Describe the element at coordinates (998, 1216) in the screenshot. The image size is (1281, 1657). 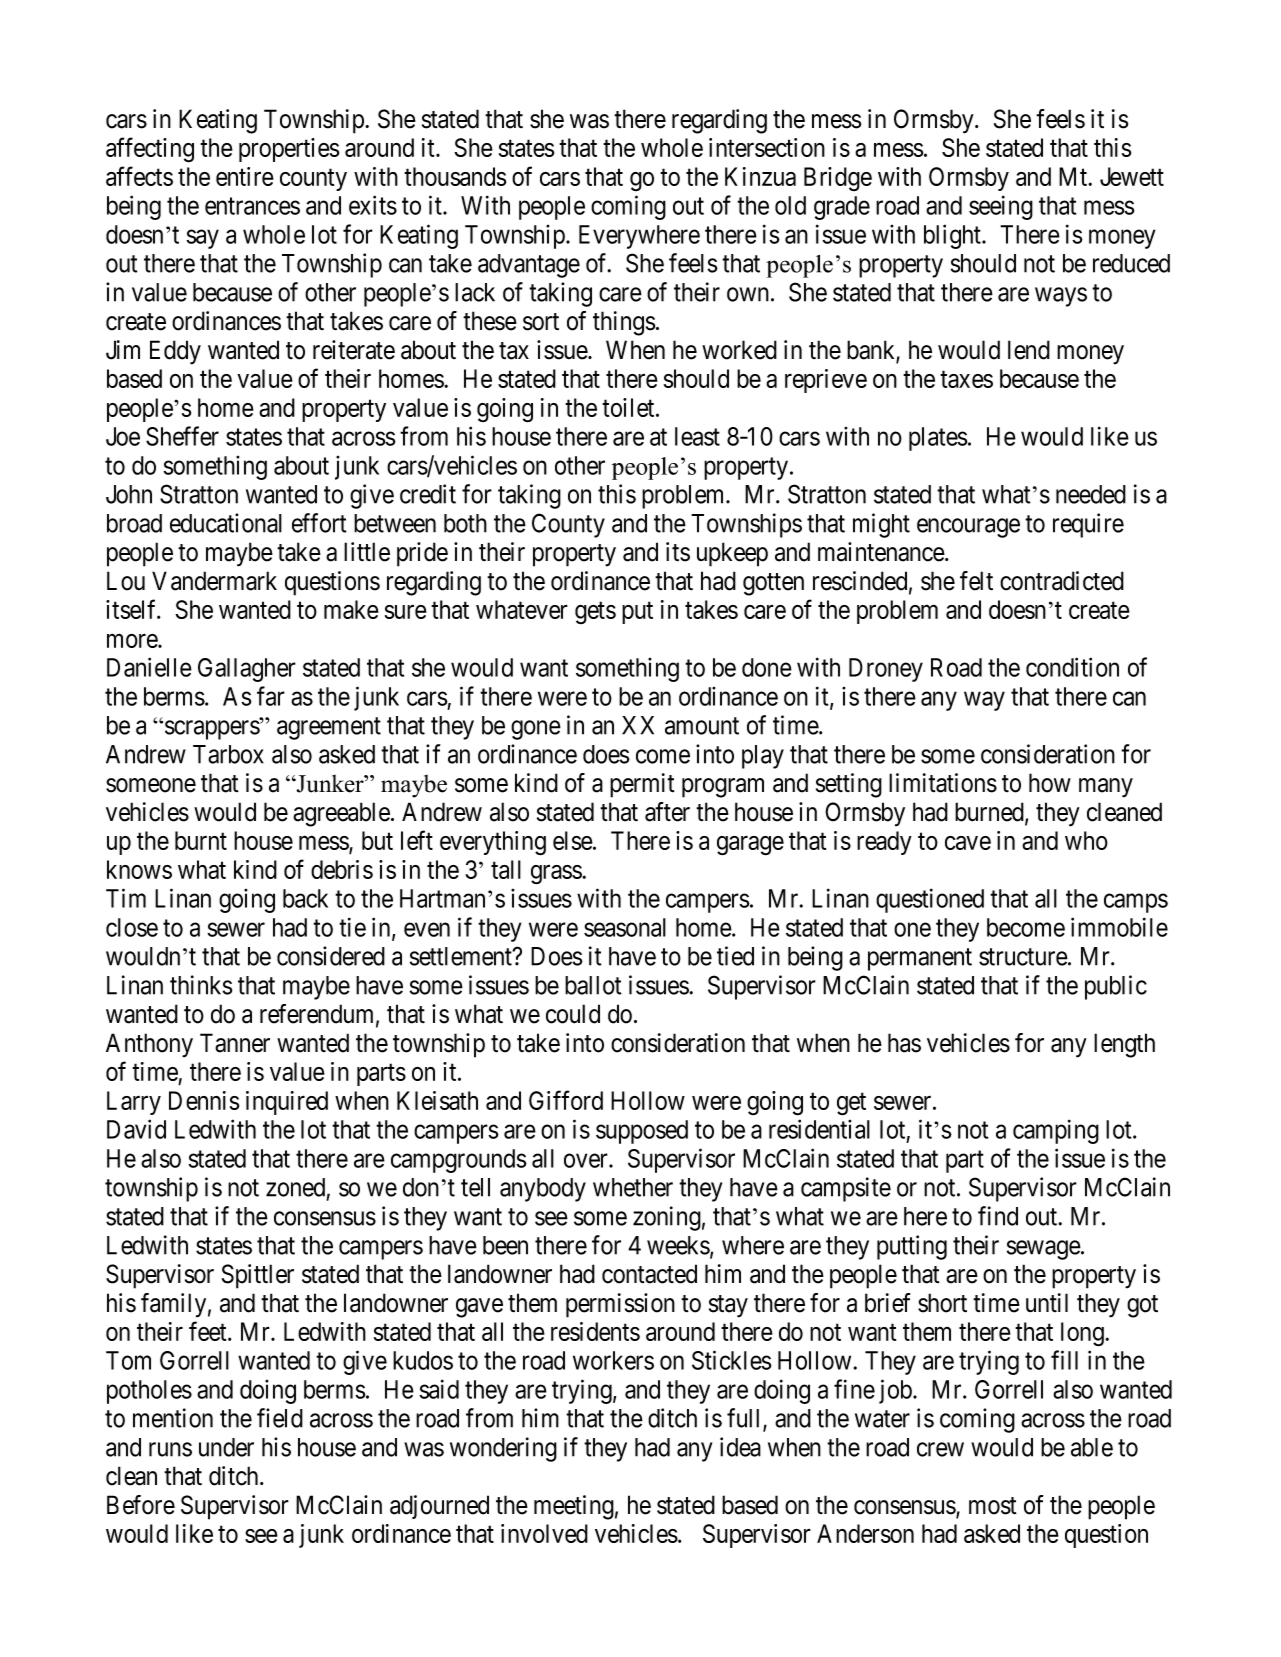
I see `find` at that location.
